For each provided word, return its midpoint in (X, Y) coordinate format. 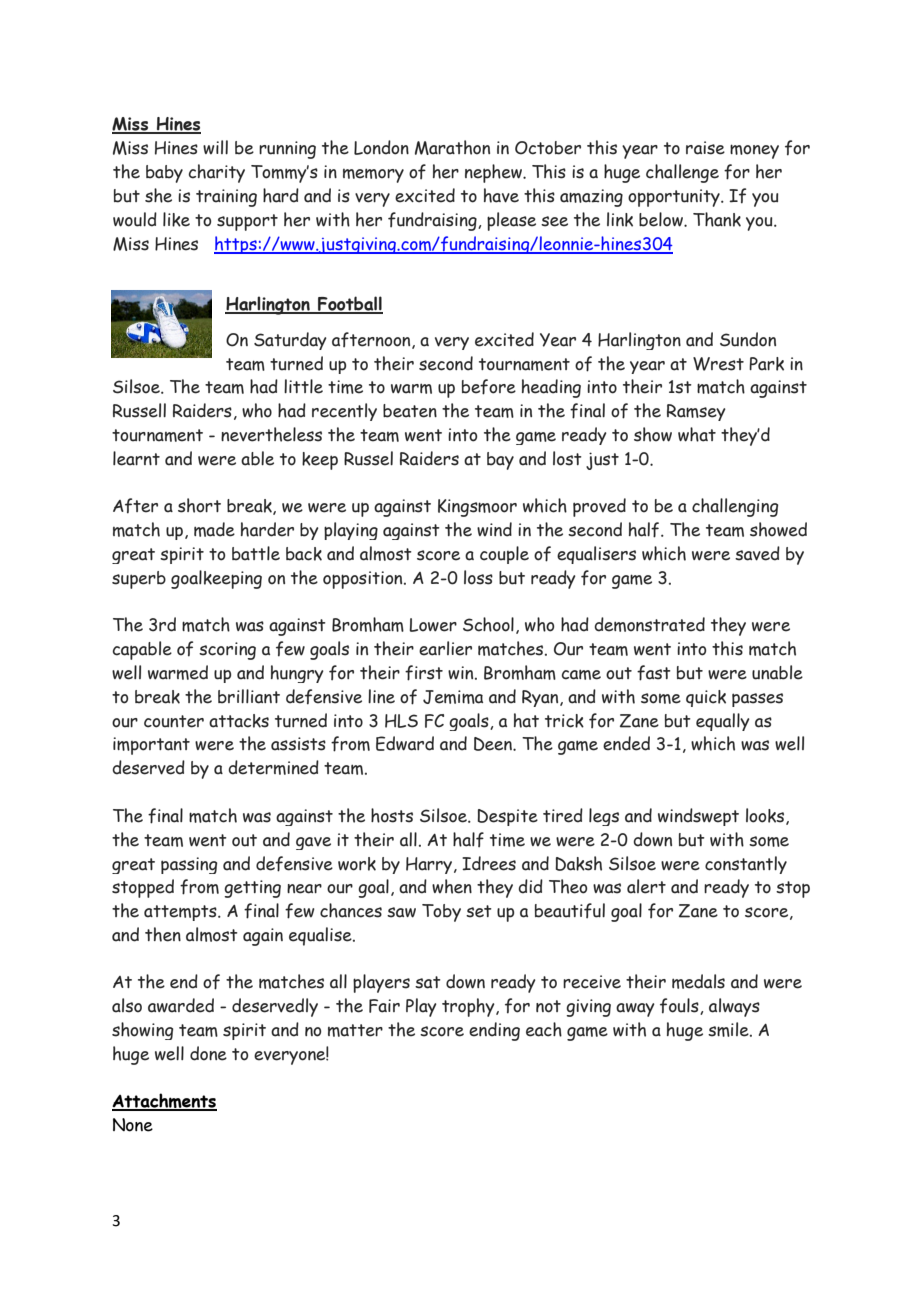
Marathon (452, 147)
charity (216, 173)
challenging (735, 507)
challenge (682, 173)
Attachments (164, 1102)
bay (500, 461)
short (199, 505)
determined (273, 767)
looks (766, 816)
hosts (392, 815)
